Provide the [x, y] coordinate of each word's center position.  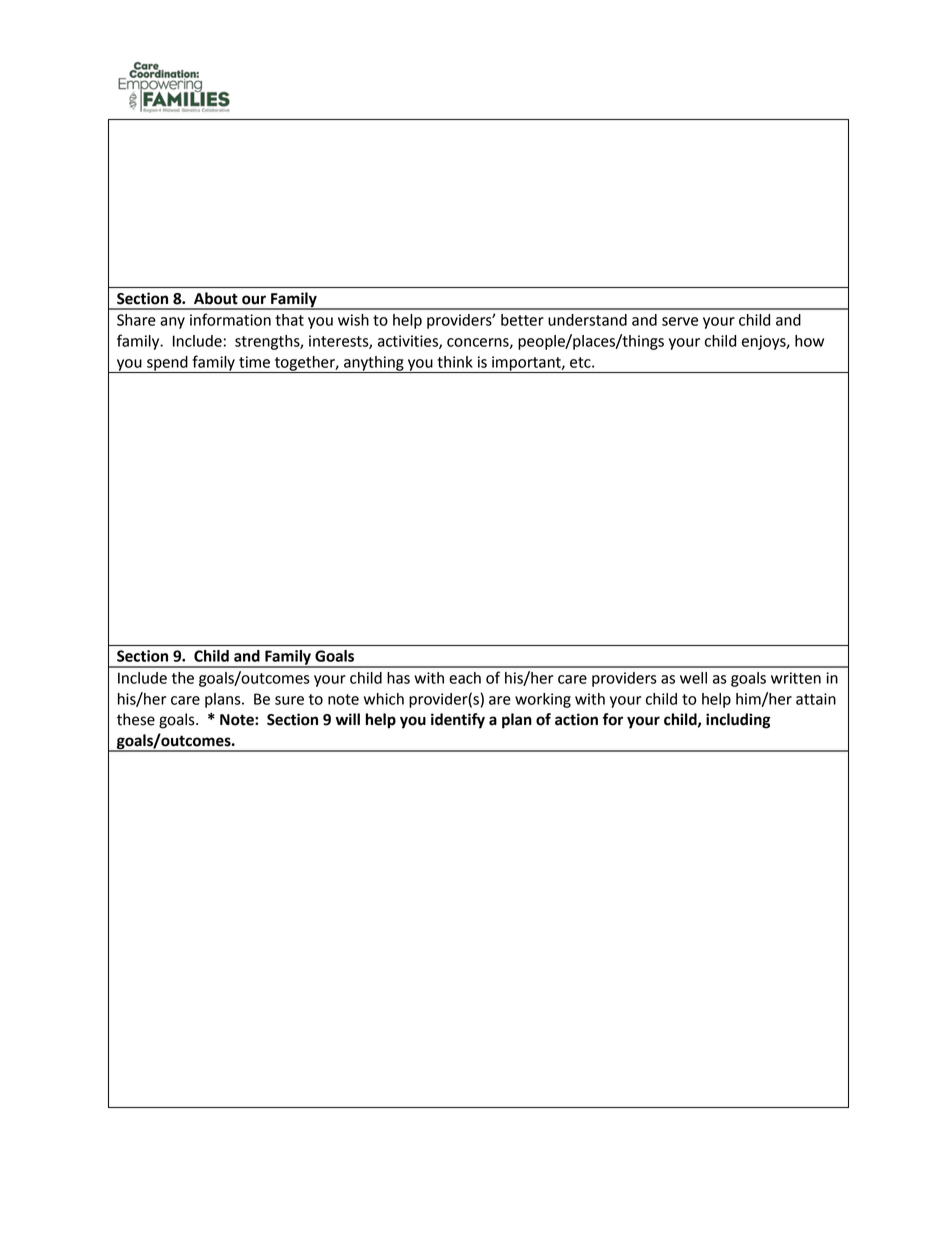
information [230, 319]
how [809, 341]
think [455, 362]
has [398, 678]
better [522, 320]
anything [374, 364]
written [796, 678]
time [254, 362]
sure [289, 700]
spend [167, 364]
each [465, 678]
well [693, 678]
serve [680, 321]
